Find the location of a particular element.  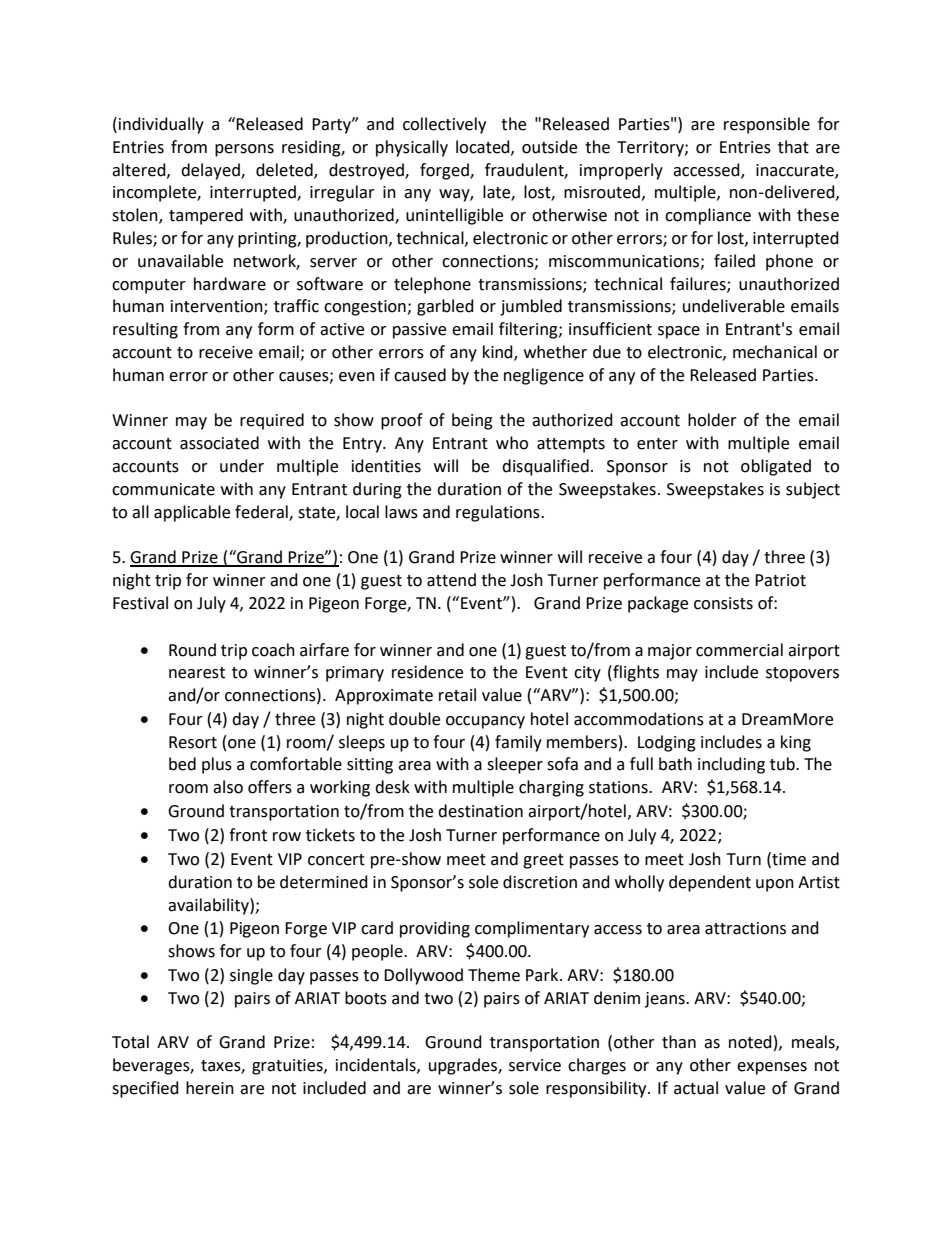

front is located at coordinates (248, 835).
